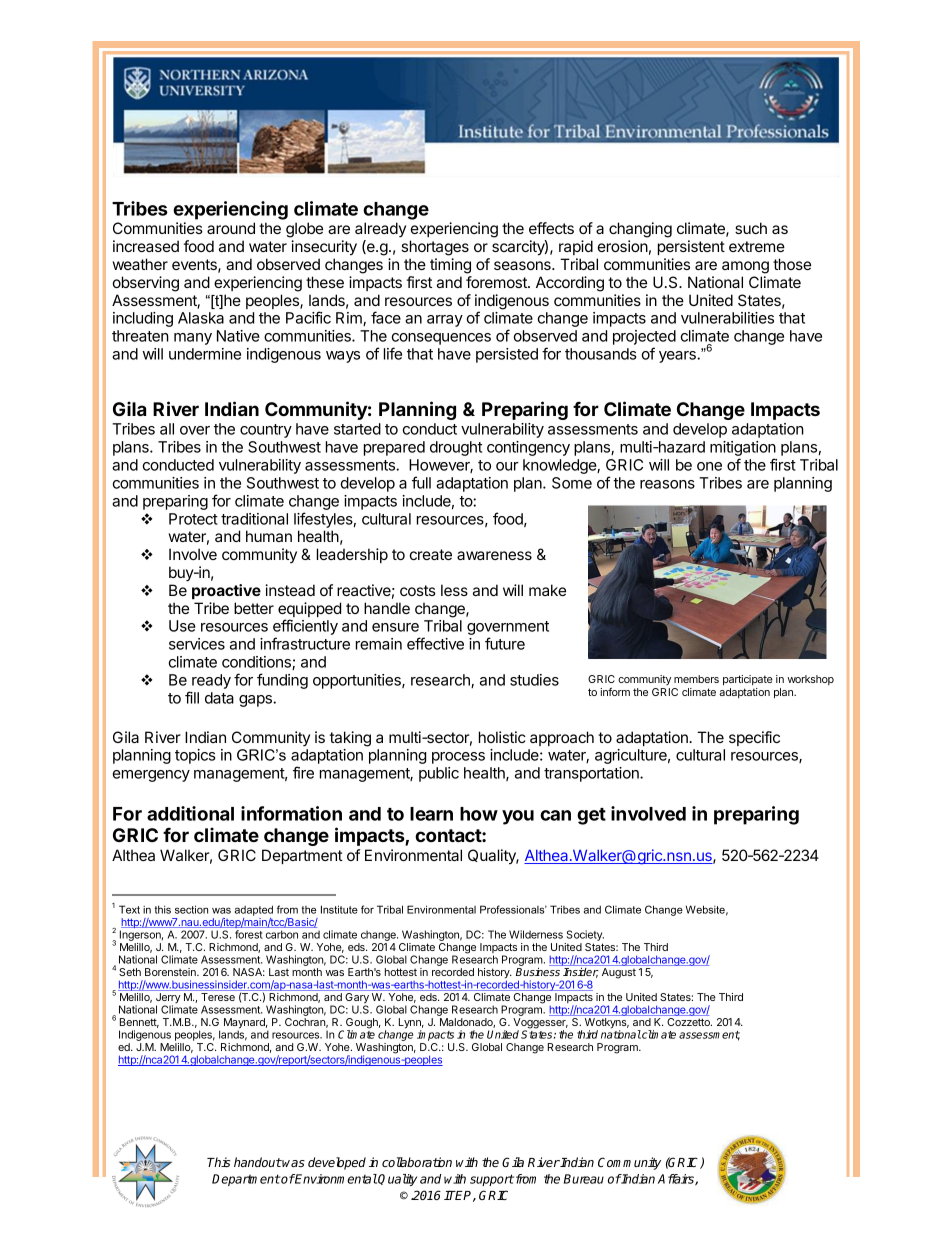 The image size is (952, 1233). What do you see at coordinates (502, 737) in the screenshot?
I see `holistic` at bounding box center [502, 737].
